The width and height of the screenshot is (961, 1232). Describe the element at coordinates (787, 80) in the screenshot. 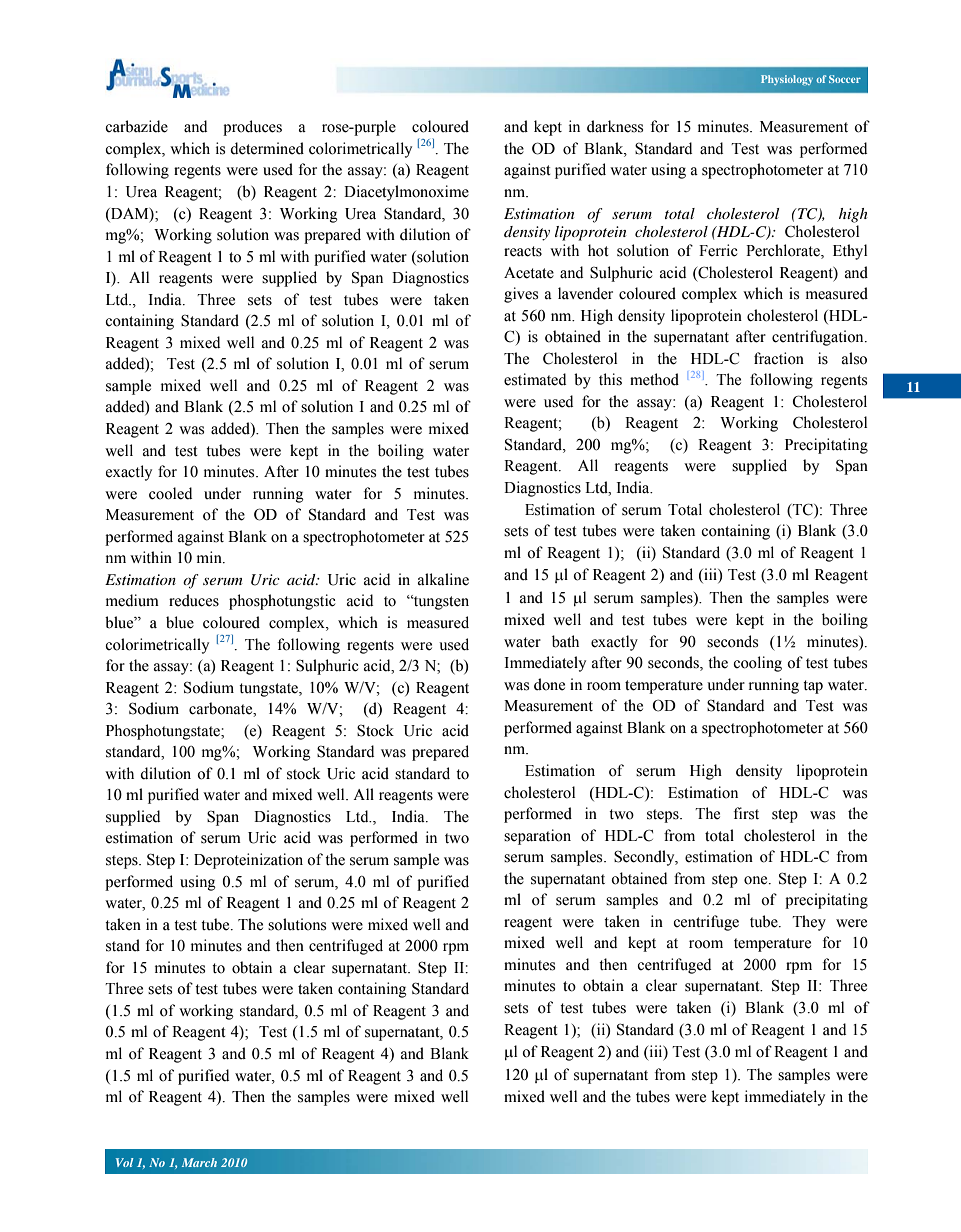

I see `Physiology` at that location.
